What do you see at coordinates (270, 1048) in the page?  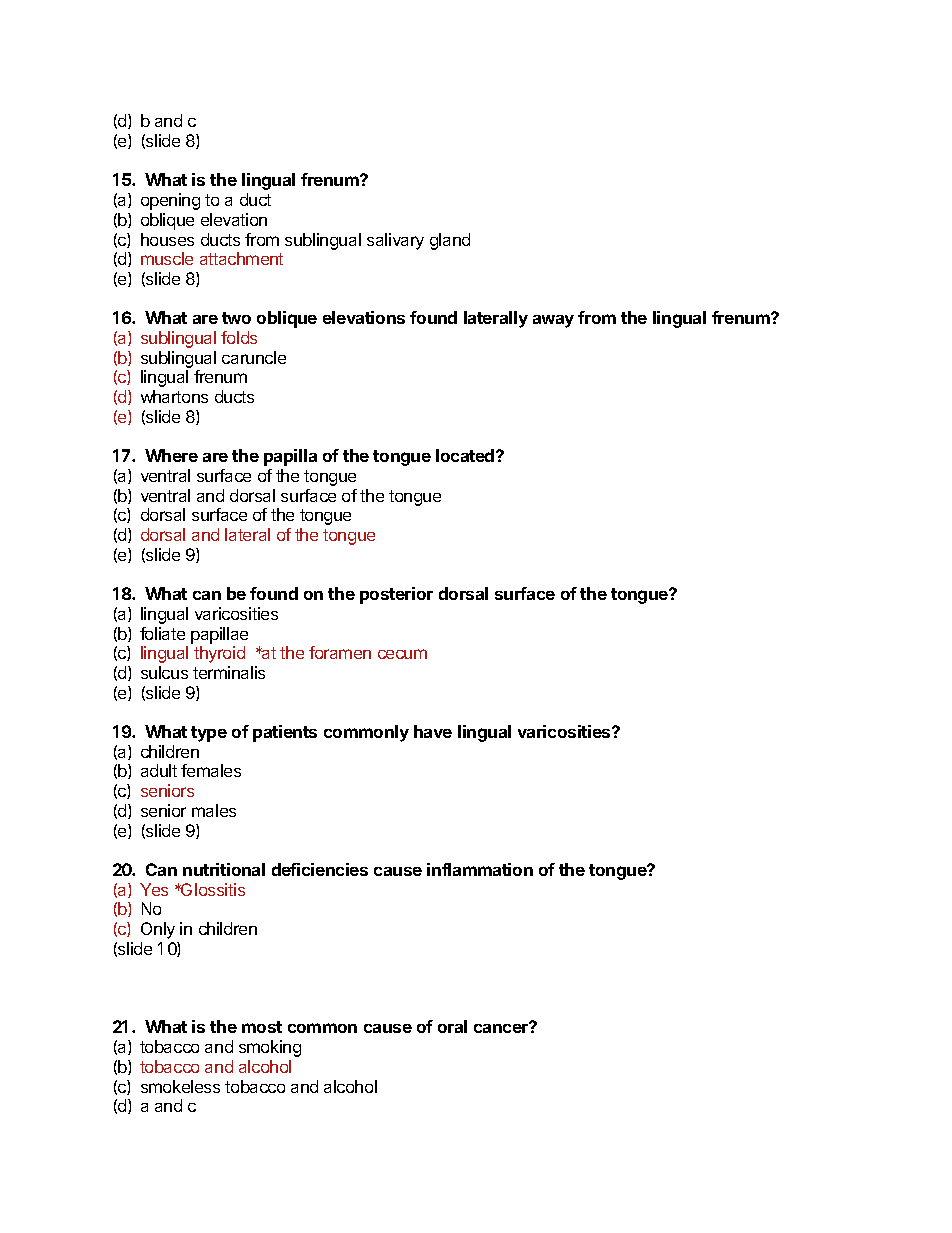 I see `smoking` at bounding box center [270, 1048].
